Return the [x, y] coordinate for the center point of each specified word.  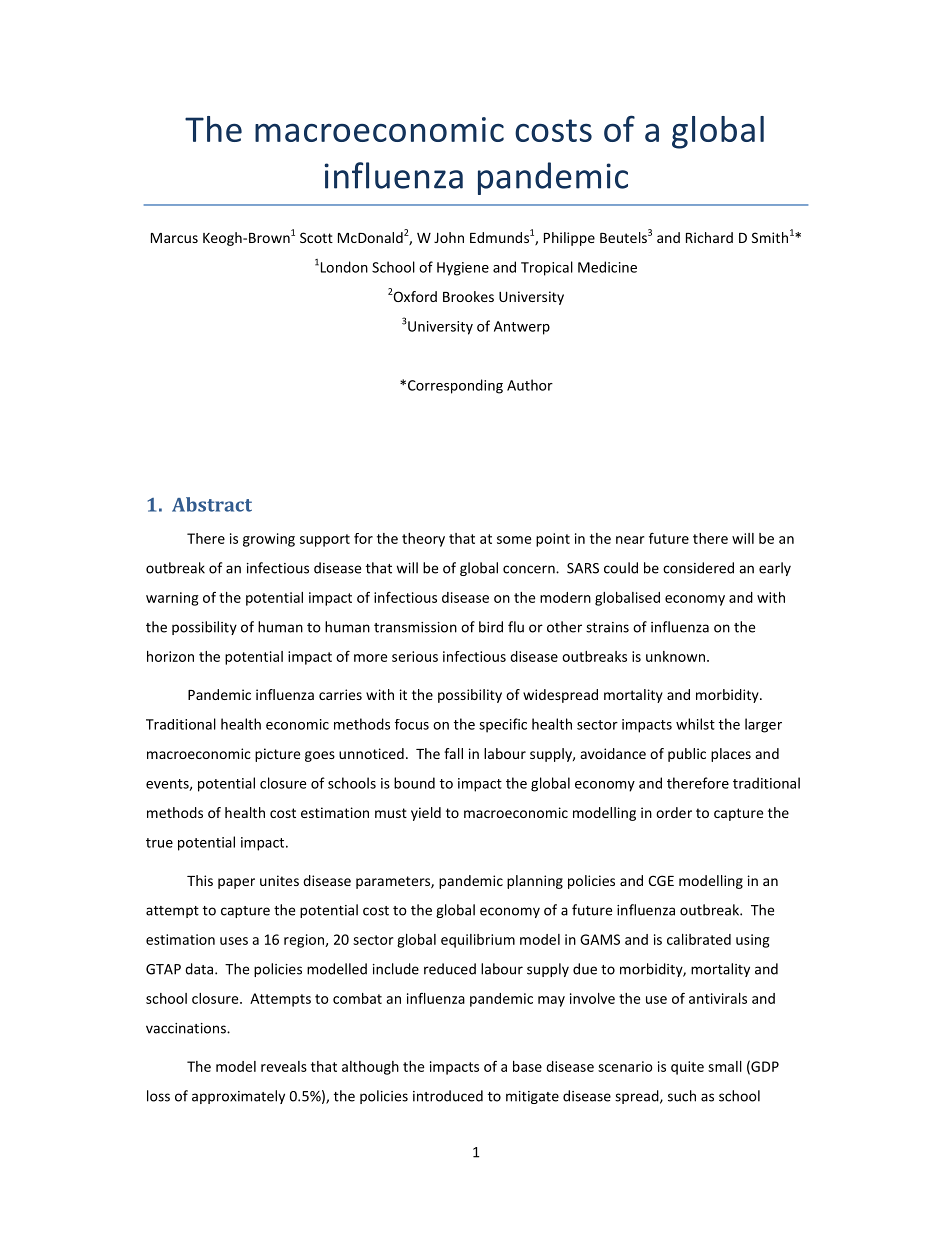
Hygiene [463, 269]
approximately [238, 1097]
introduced [448, 1096]
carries [340, 694]
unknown [675, 656]
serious [415, 656]
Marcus [174, 238]
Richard [709, 237]
